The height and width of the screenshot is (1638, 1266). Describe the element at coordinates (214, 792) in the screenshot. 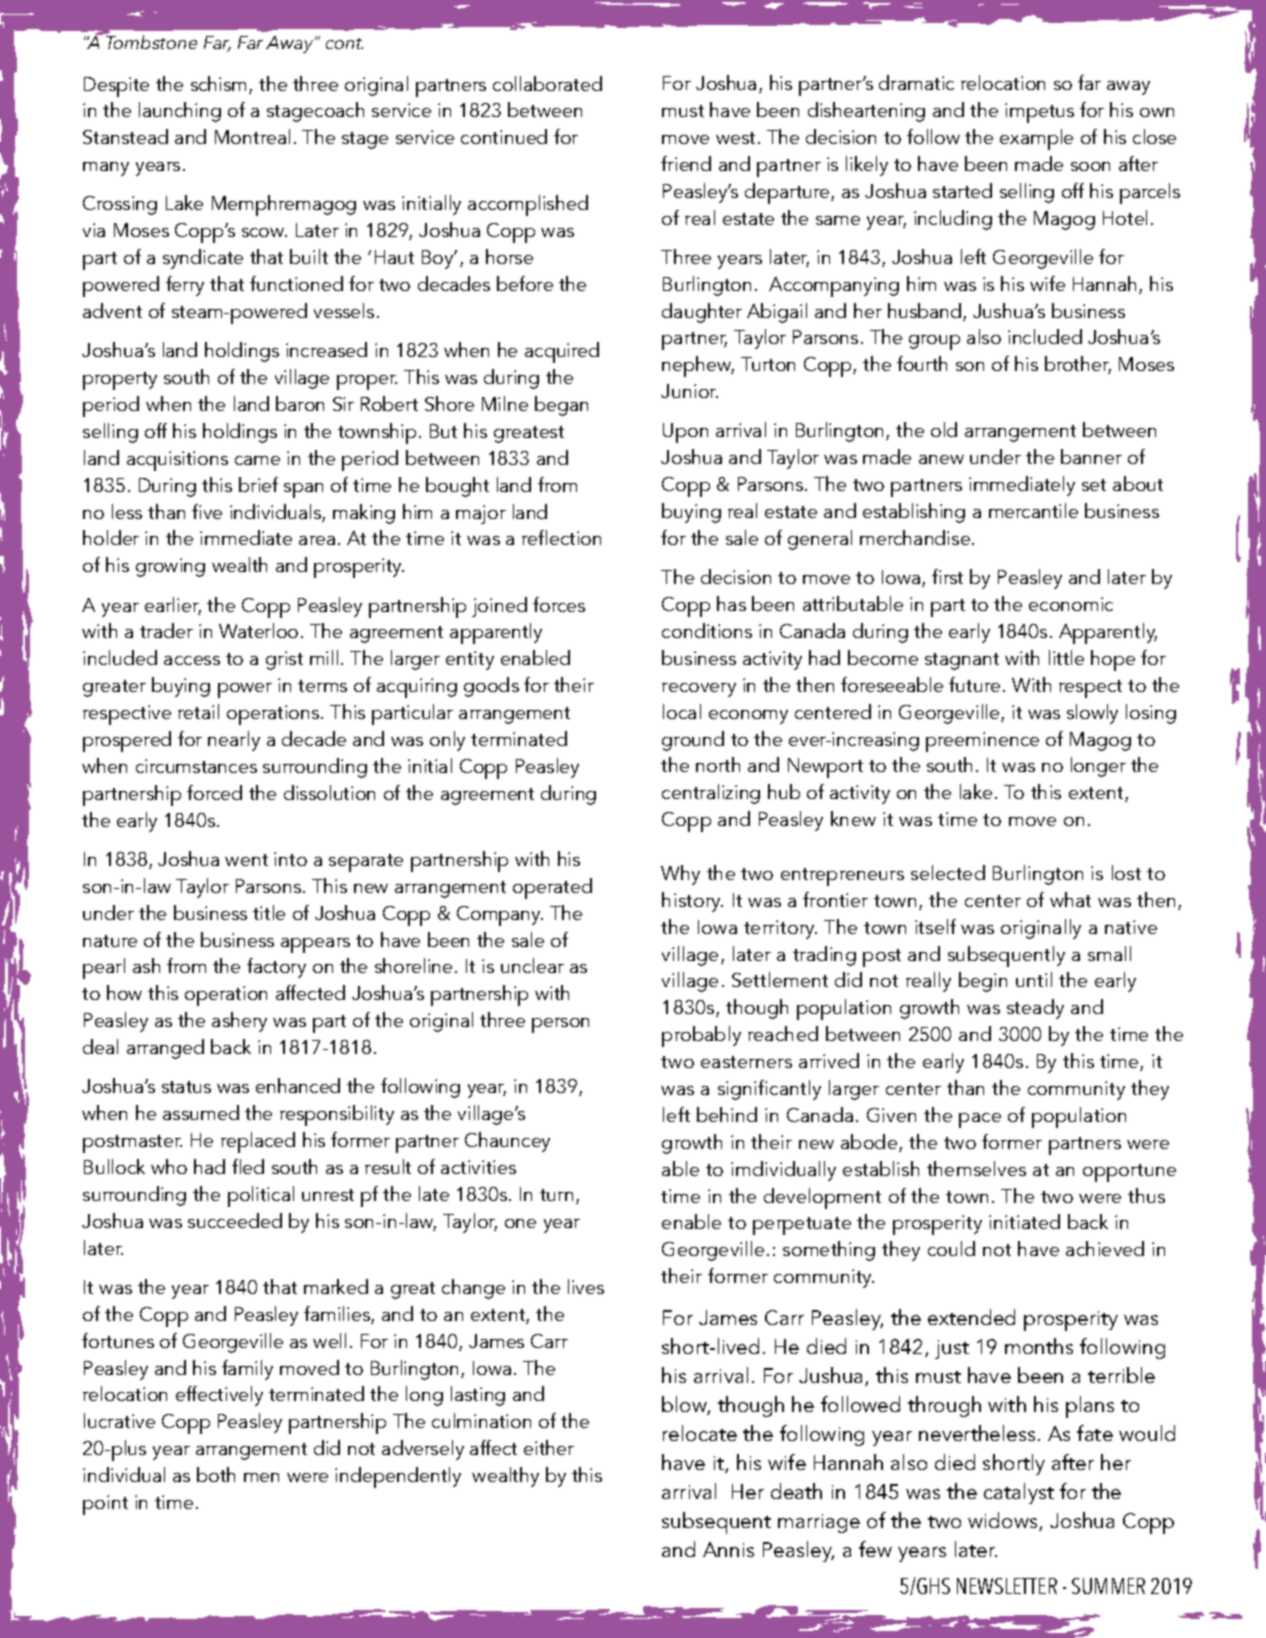

I see `forced` at that location.
